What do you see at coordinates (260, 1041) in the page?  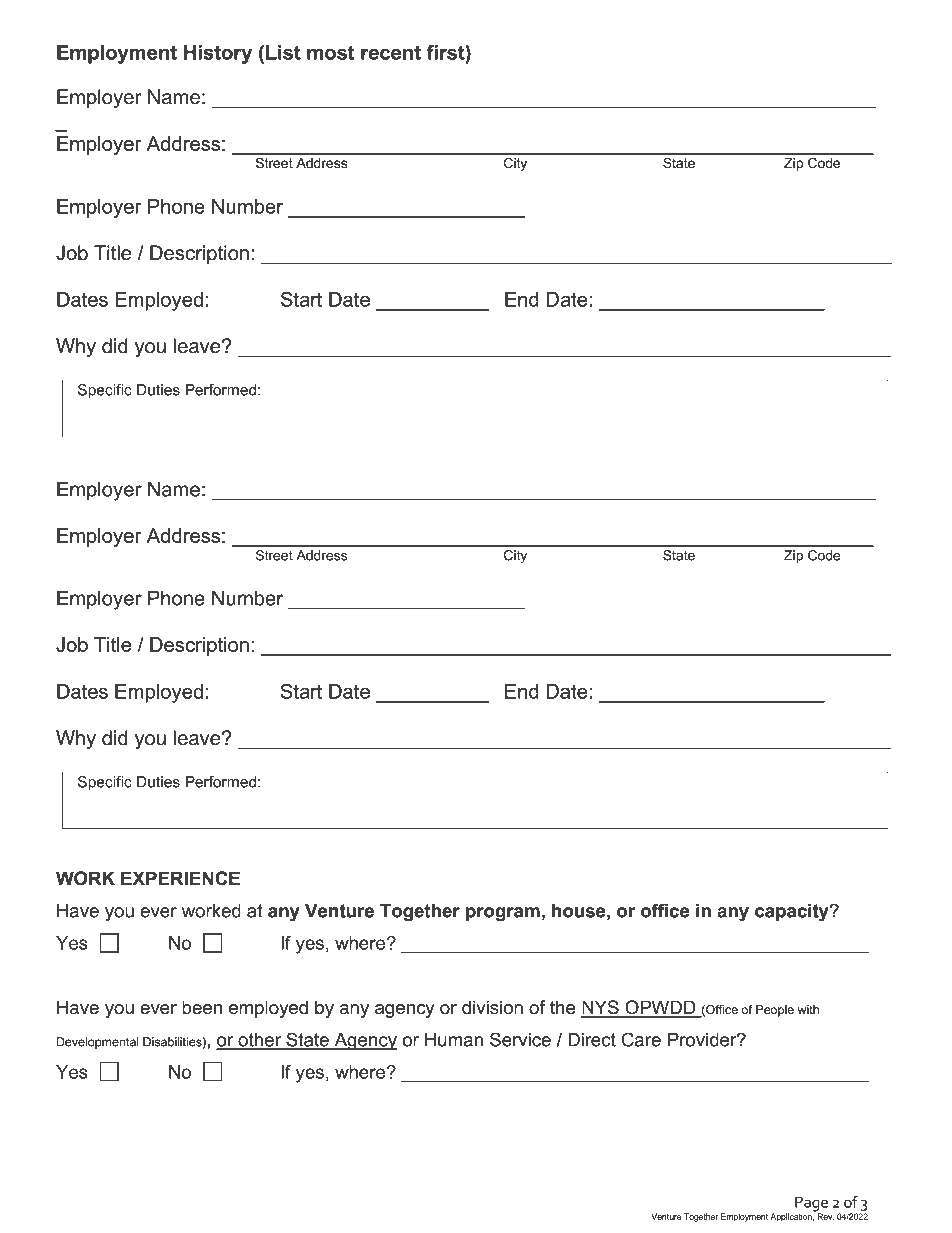 I see `other` at bounding box center [260, 1041].
